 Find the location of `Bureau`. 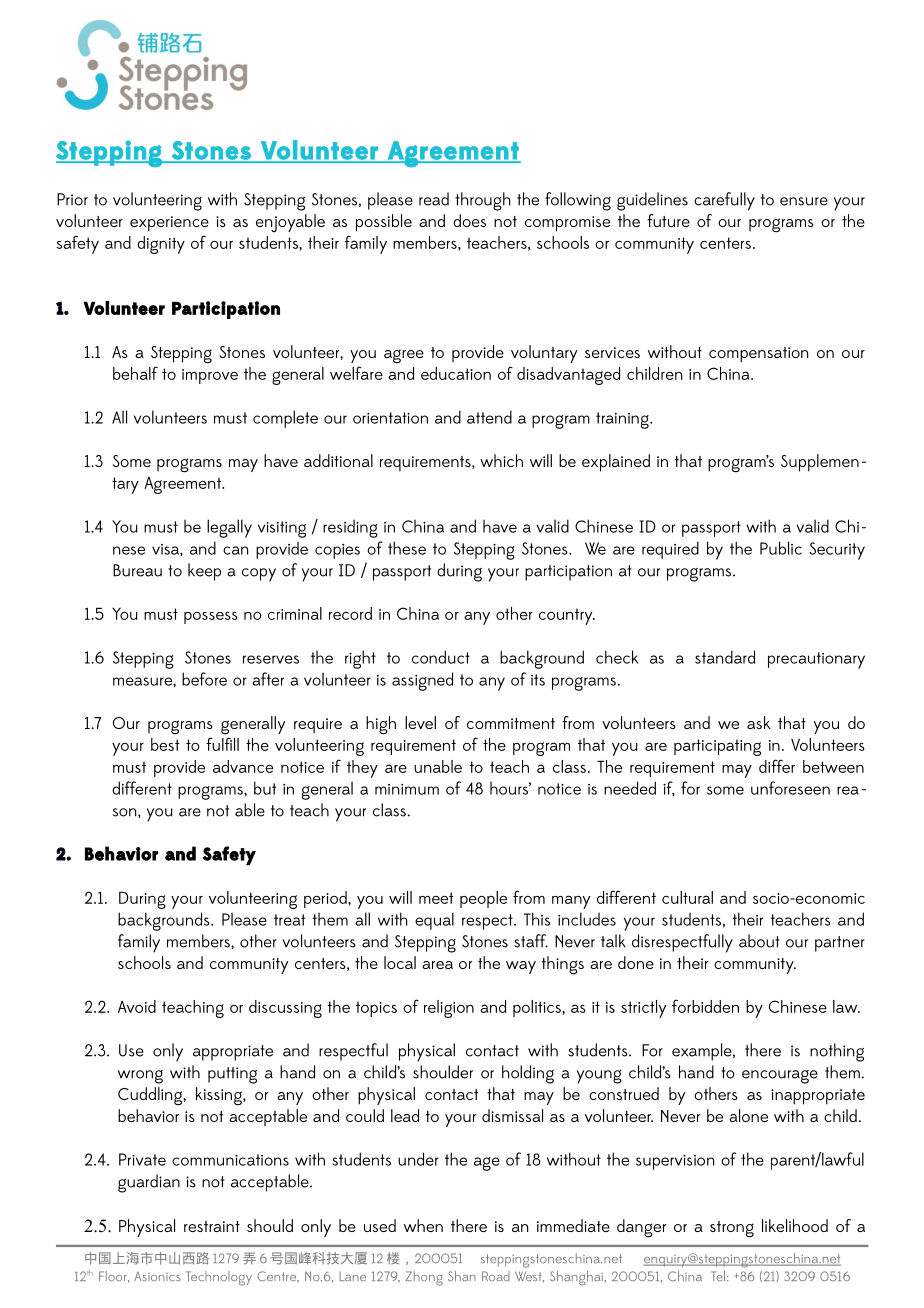

Bureau is located at coordinates (137, 570).
